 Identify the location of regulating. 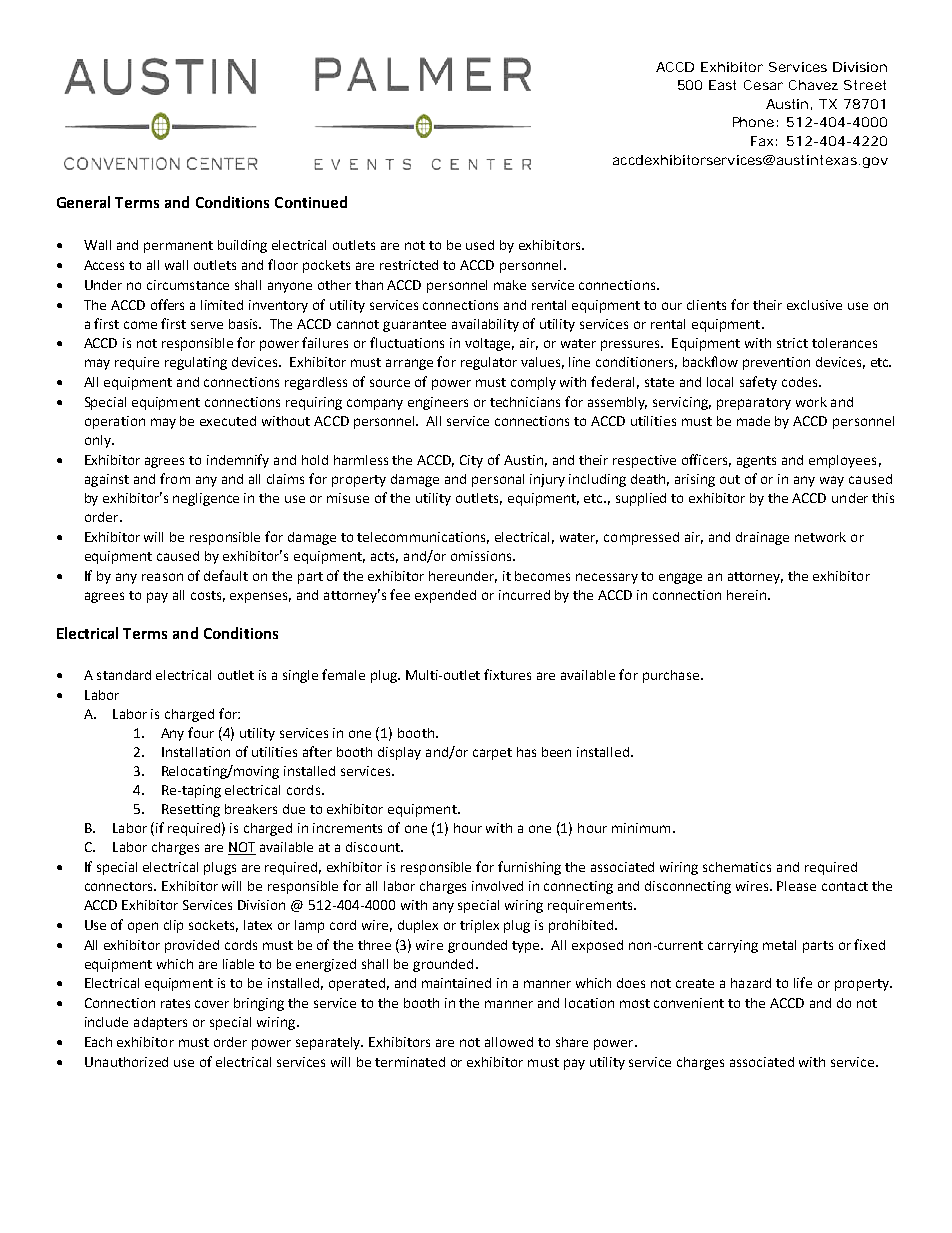
(196, 363).
